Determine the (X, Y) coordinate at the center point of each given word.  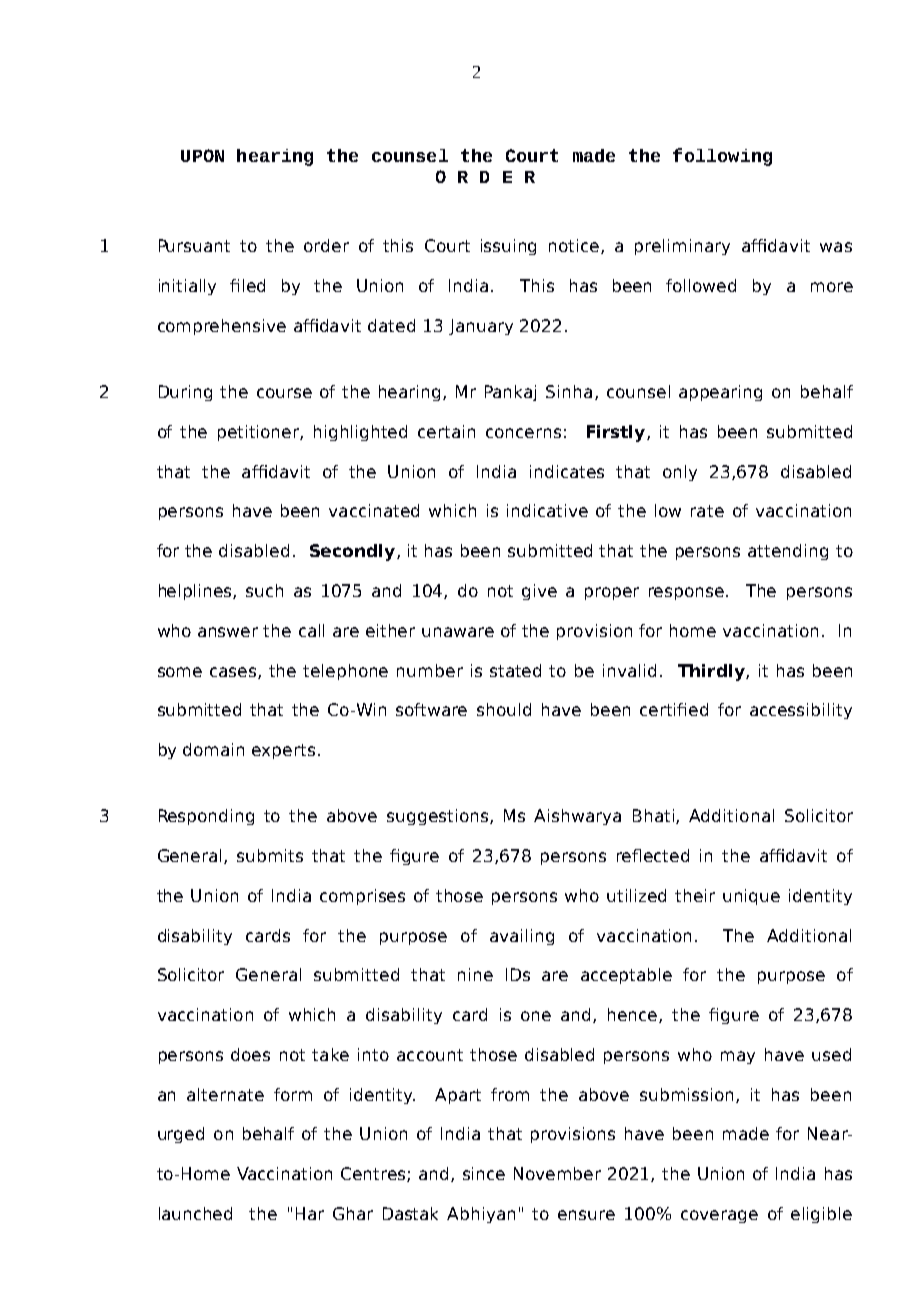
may (738, 1057)
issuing (508, 247)
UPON (202, 155)
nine (475, 974)
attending (788, 552)
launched (195, 1213)
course (284, 393)
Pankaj (510, 393)
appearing (720, 393)
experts (283, 751)
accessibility (801, 711)
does (250, 1054)
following (722, 157)
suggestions (439, 817)
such (264, 590)
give (539, 592)
